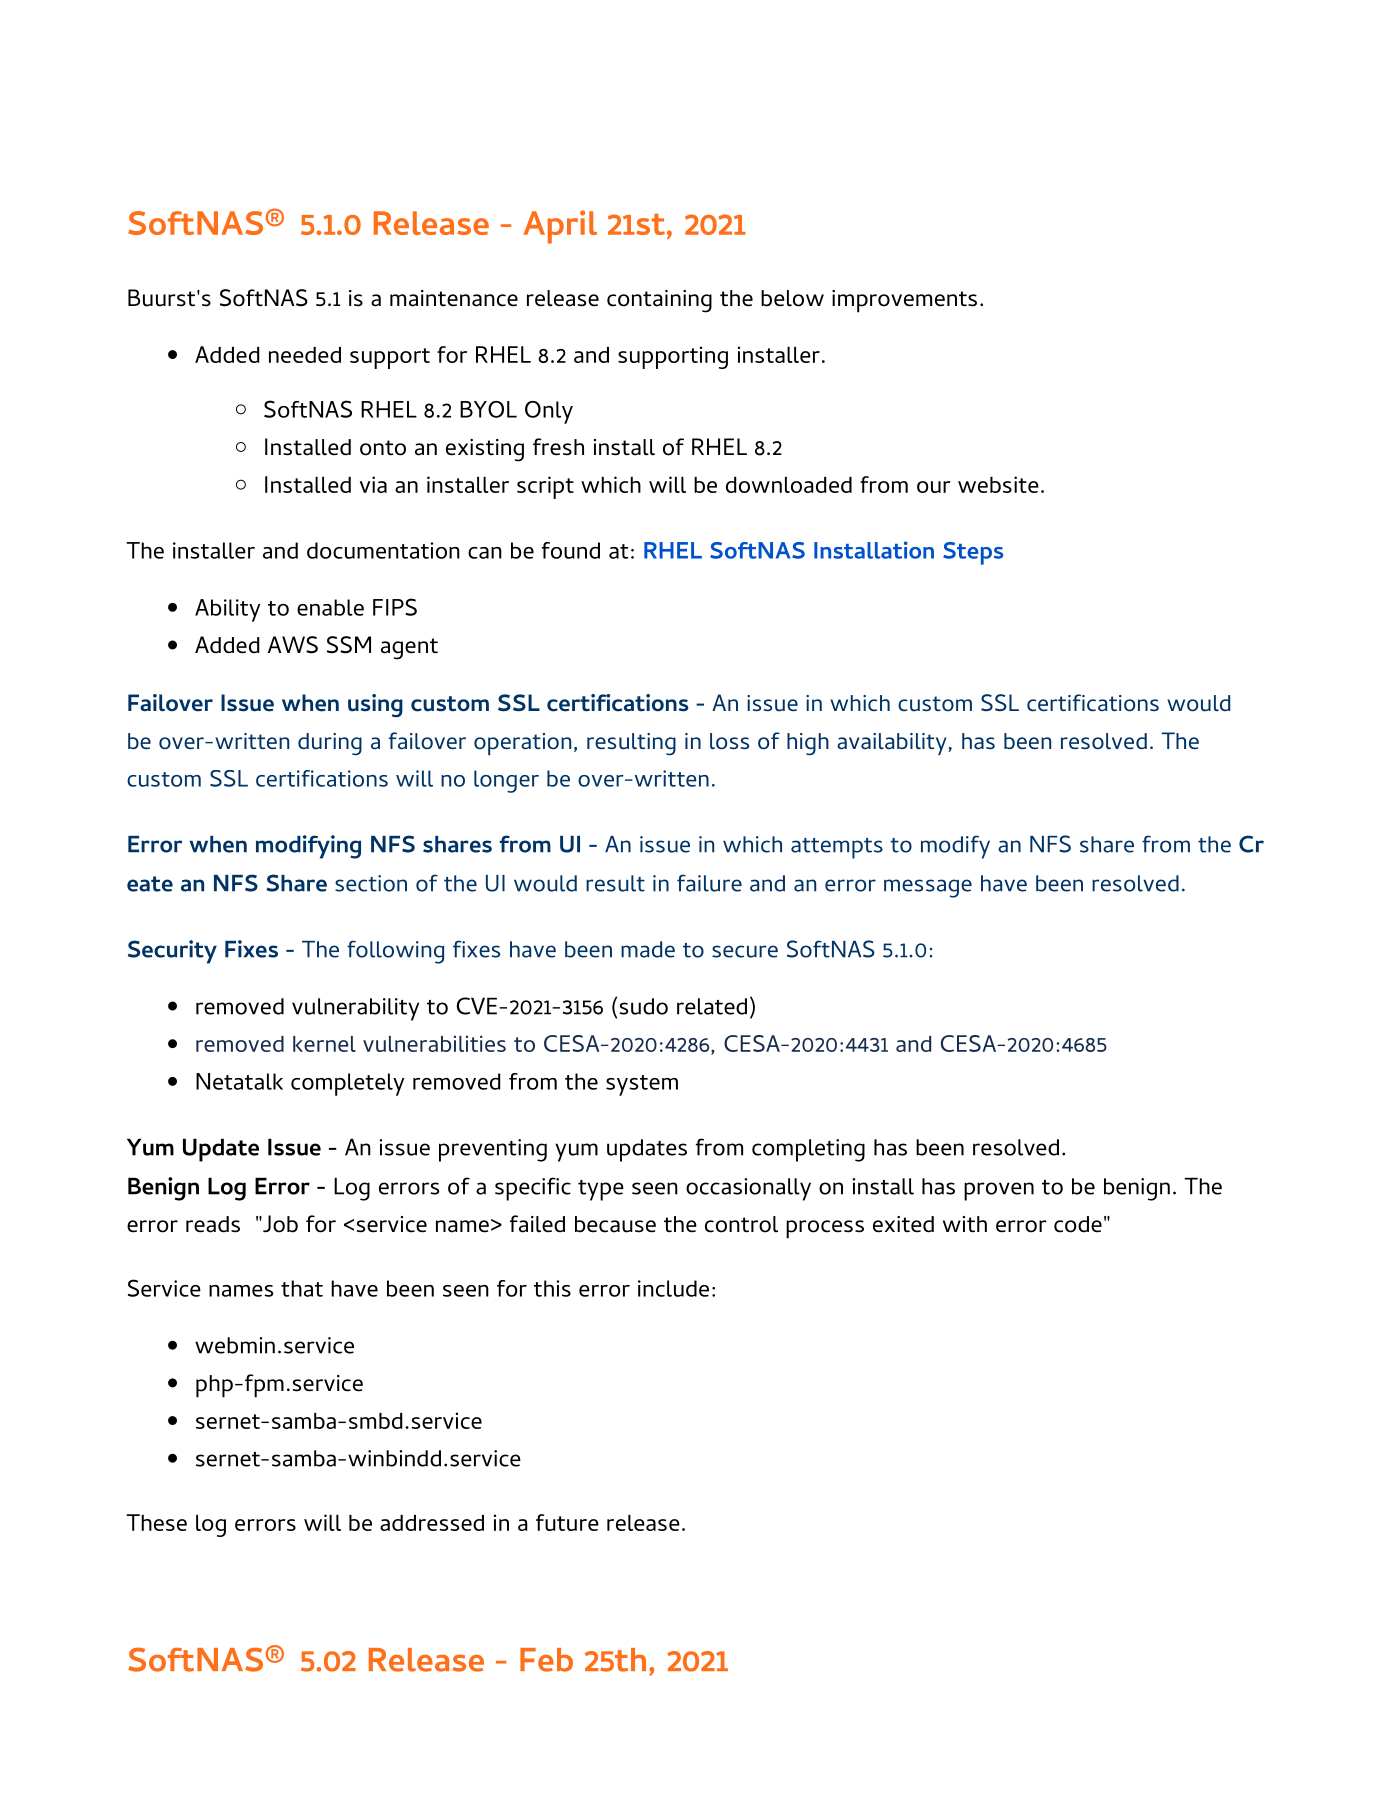 This document has width=1394, height=1804. What do you see at coordinates (659, 301) in the document?
I see `containing` at bounding box center [659, 301].
